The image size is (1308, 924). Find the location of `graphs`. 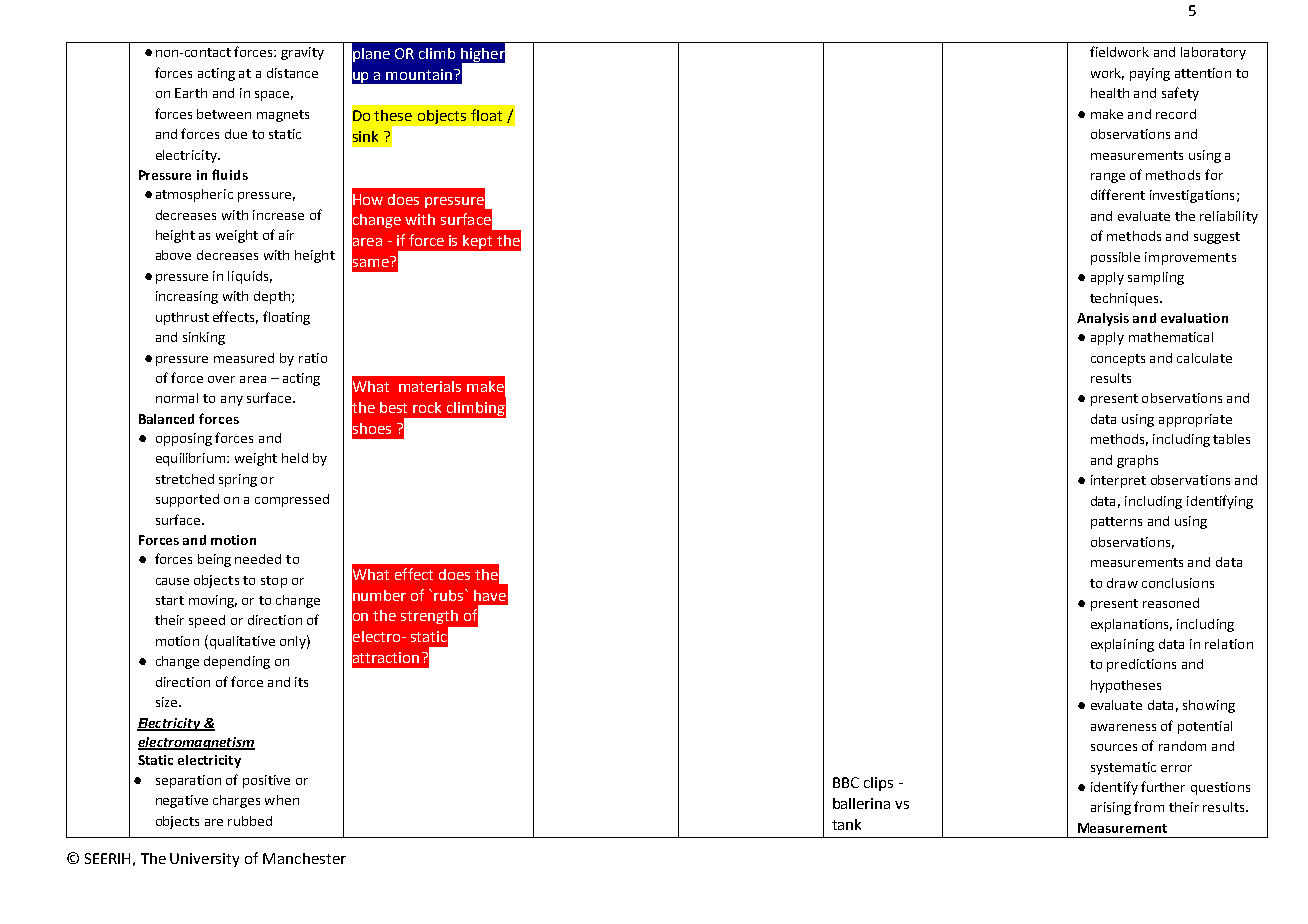

graphs is located at coordinates (1137, 461).
